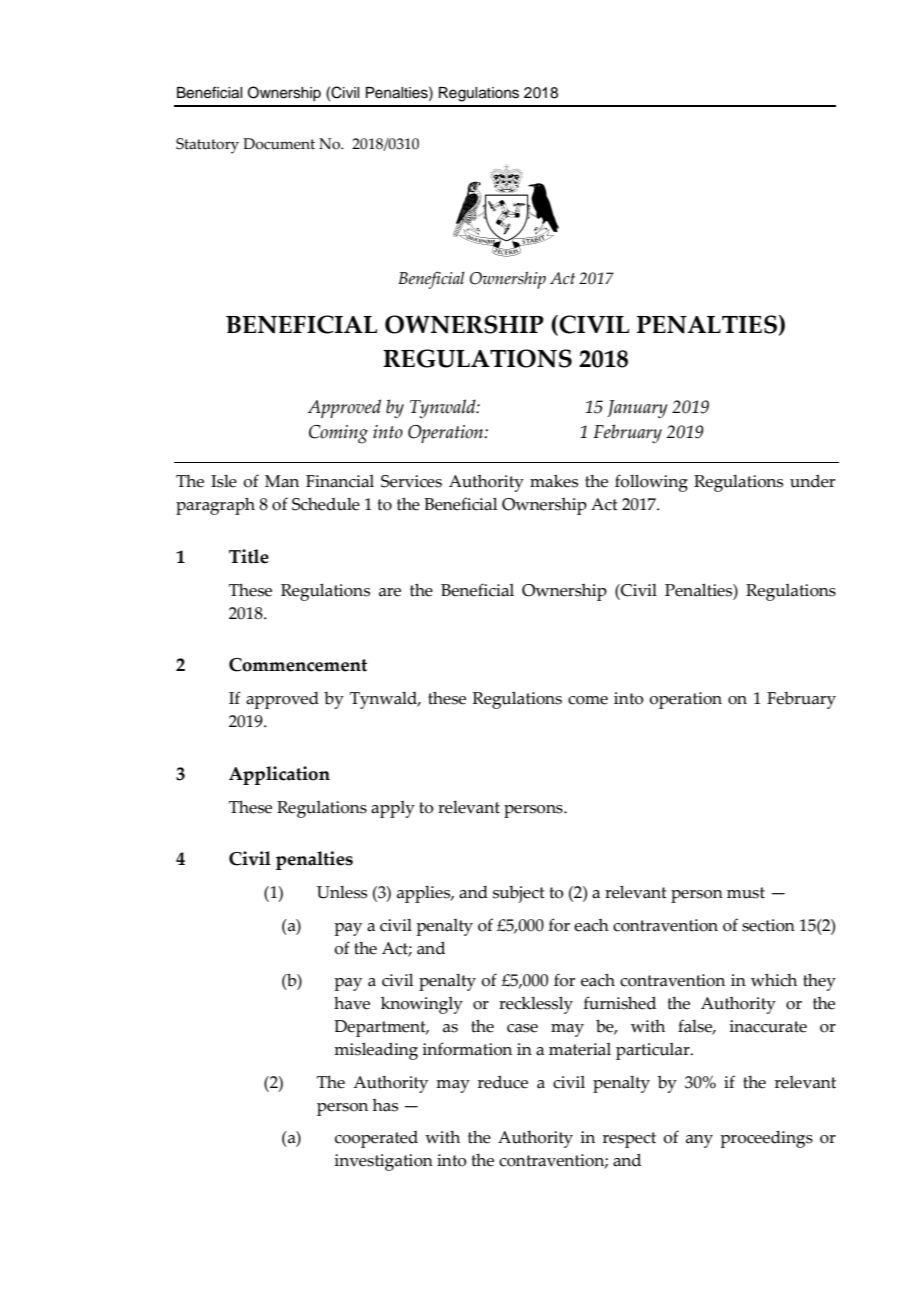 The height and width of the page is (1308, 924). Describe the element at coordinates (279, 144) in the page. I see `Document` at that location.
